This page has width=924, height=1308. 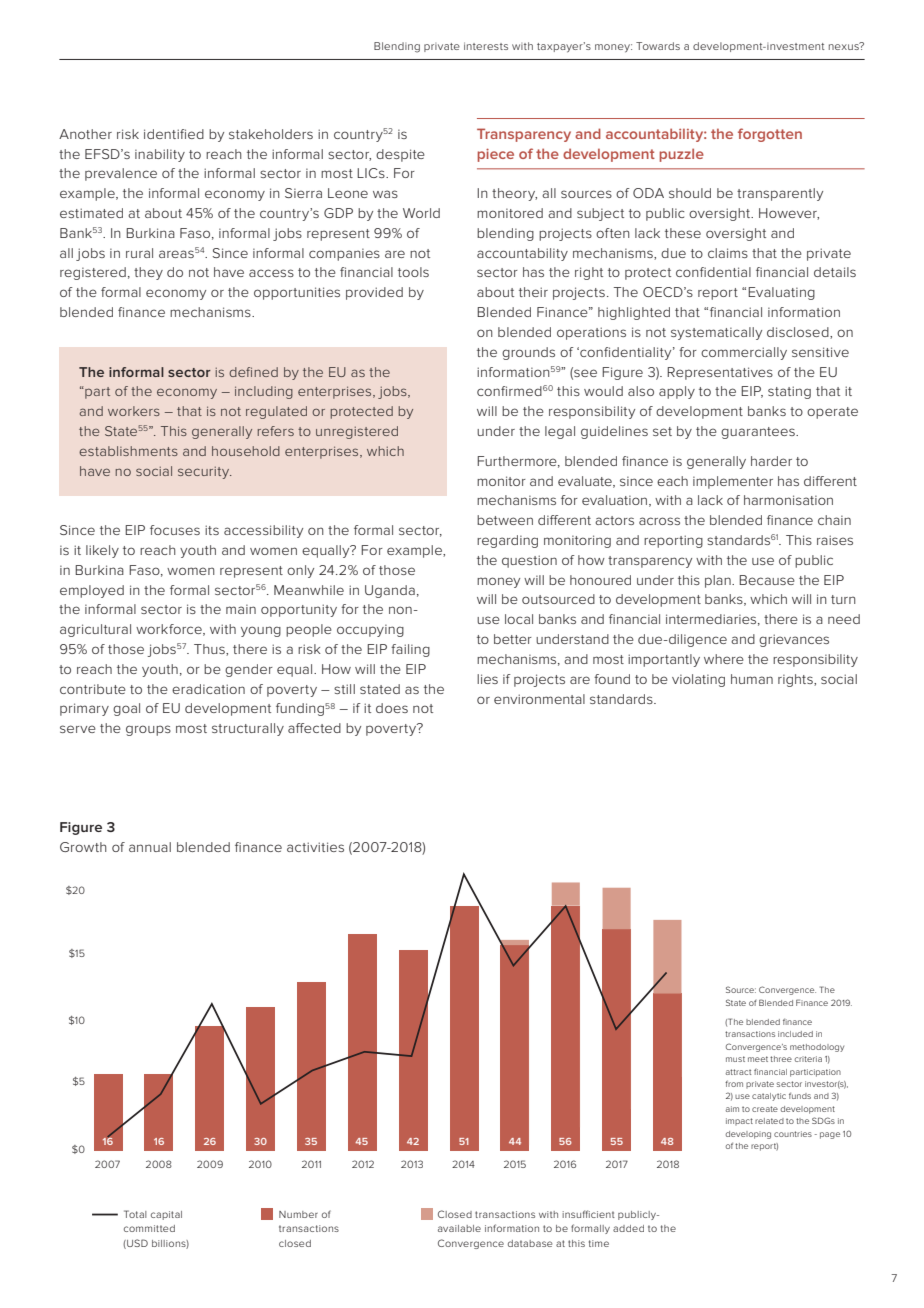 I want to click on capital, so click(x=166, y=1215).
